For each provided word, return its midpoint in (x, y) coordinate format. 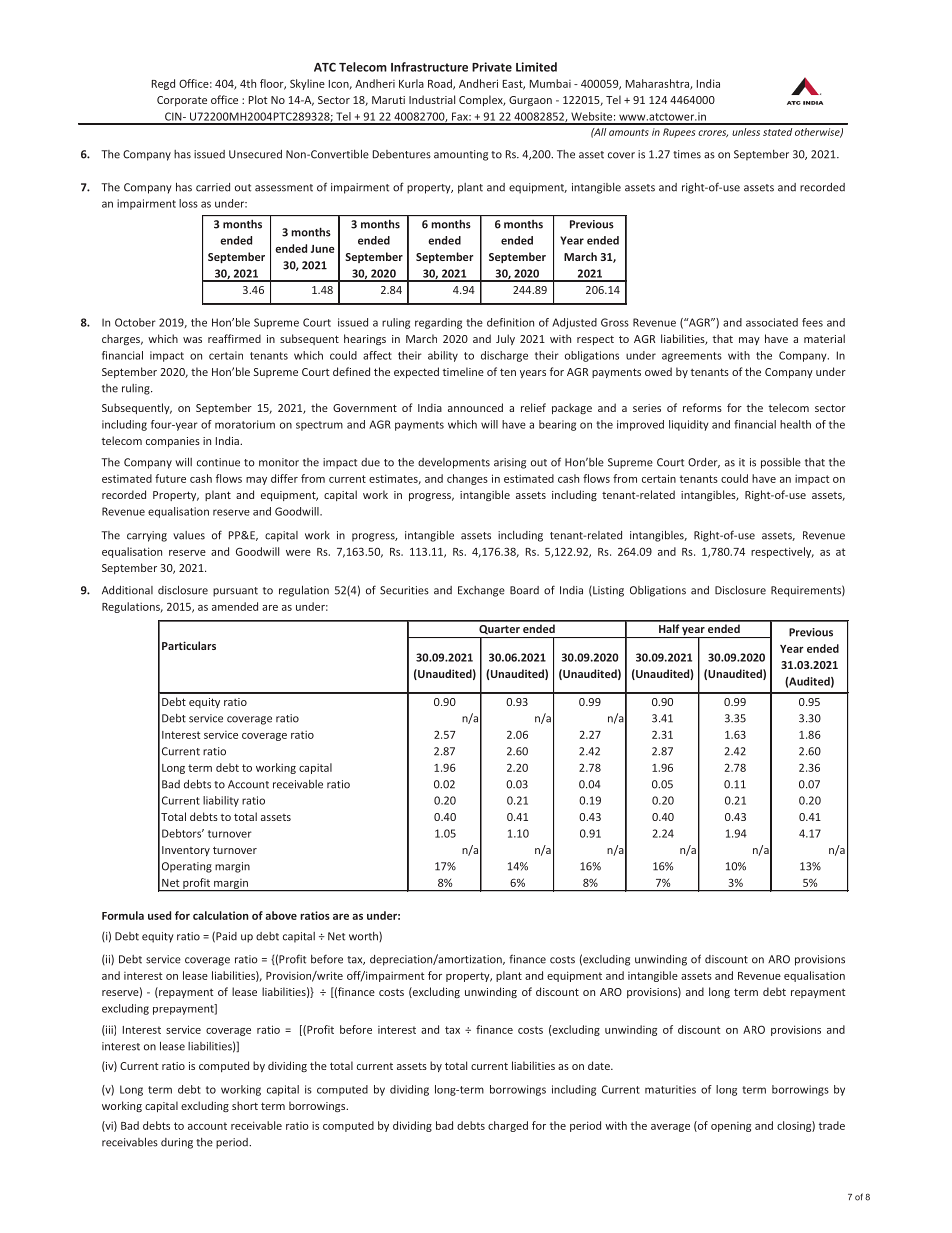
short (245, 1105)
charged (508, 1126)
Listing (607, 591)
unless (746, 132)
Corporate (182, 101)
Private (492, 67)
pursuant (235, 592)
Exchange (481, 591)
